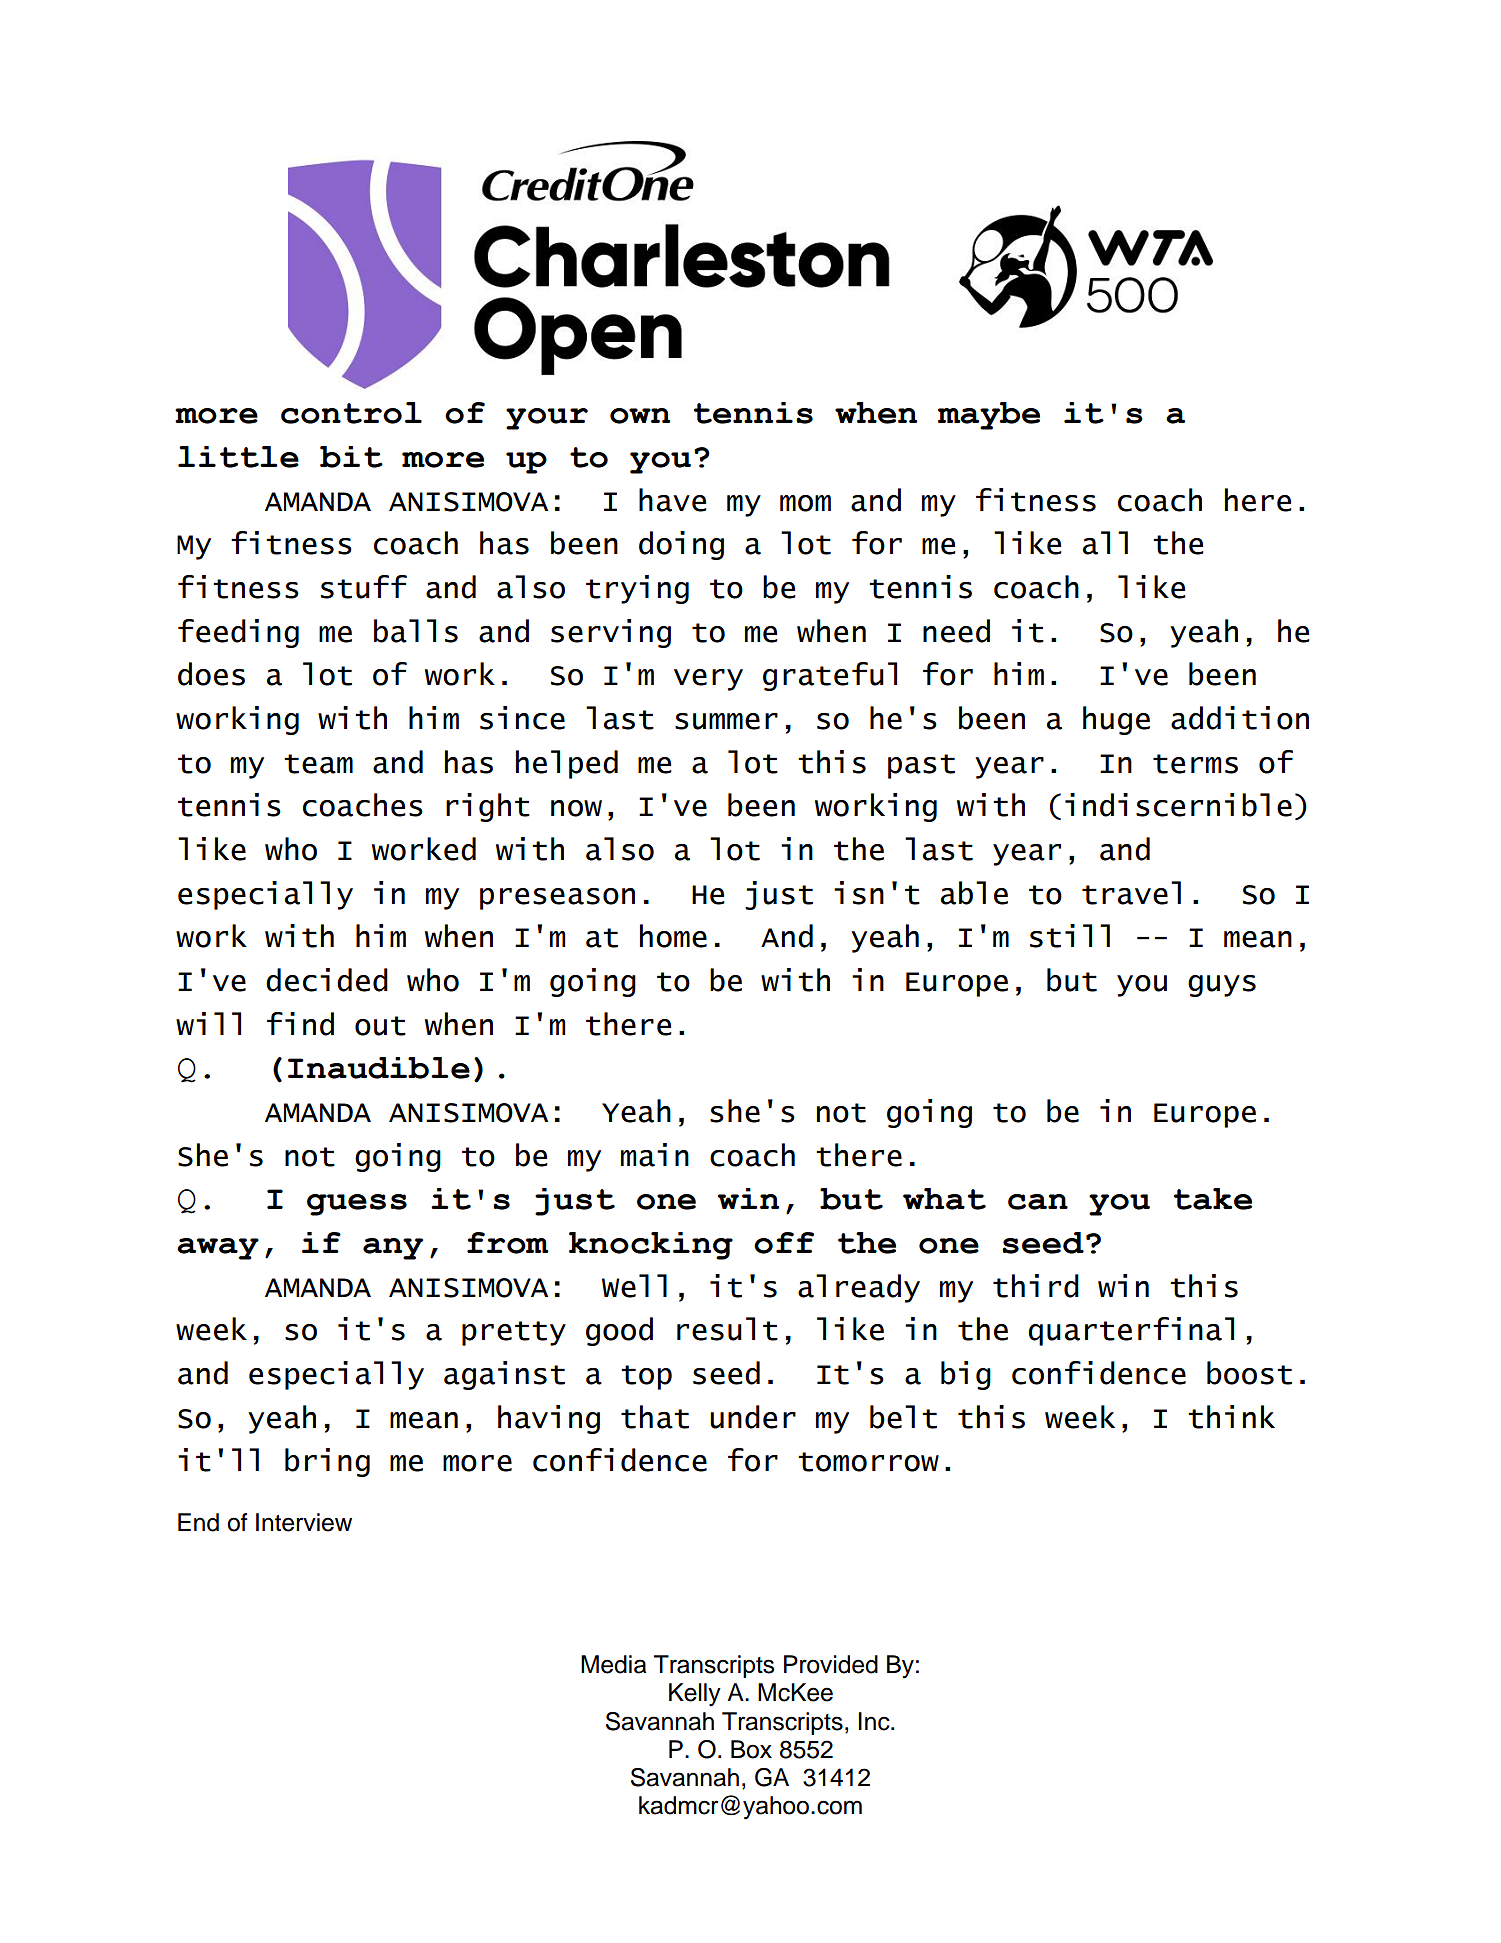  Describe the element at coordinates (753, 1417) in the page. I see `under` at that location.
